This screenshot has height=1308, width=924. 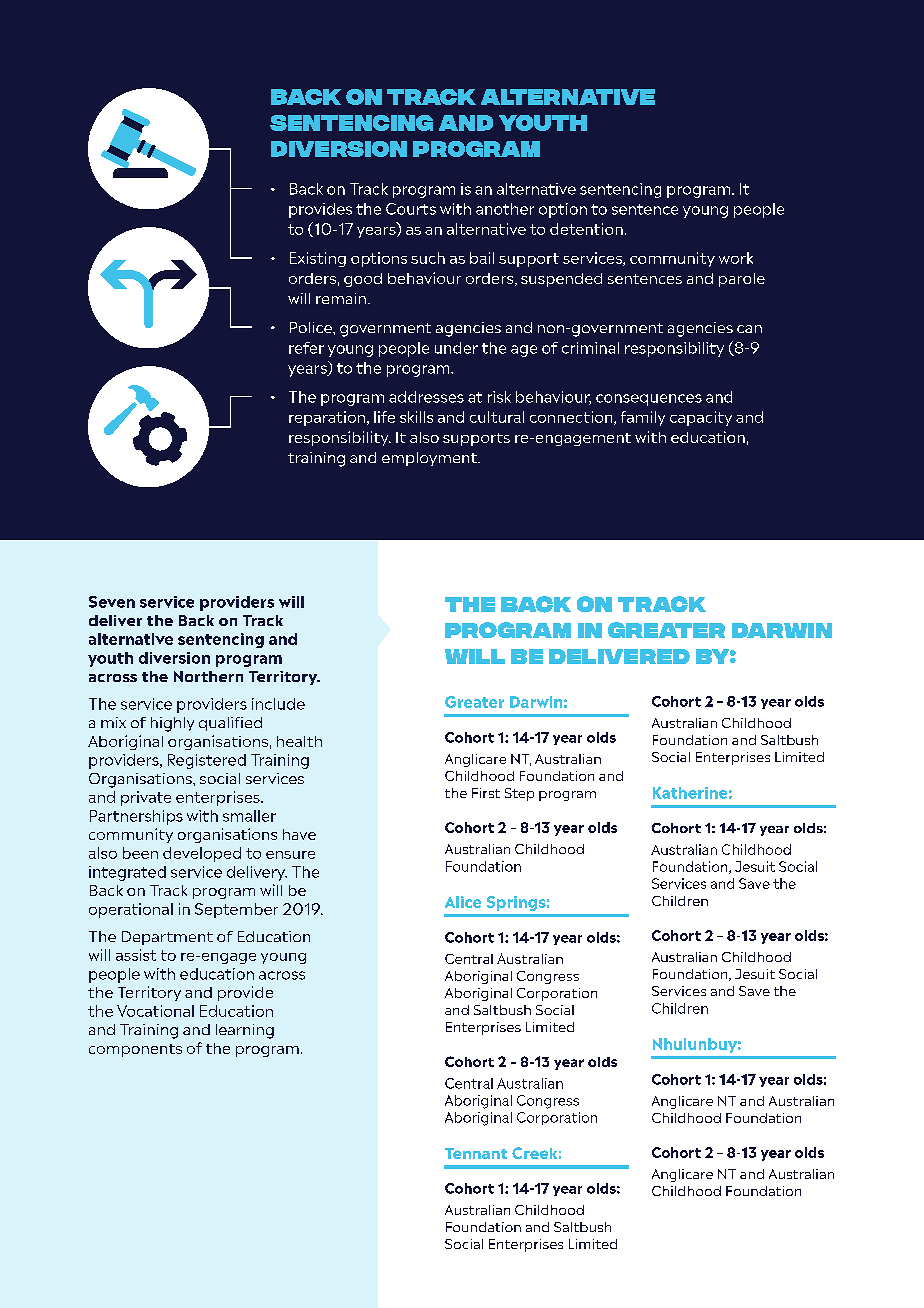 I want to click on health, so click(x=299, y=741).
